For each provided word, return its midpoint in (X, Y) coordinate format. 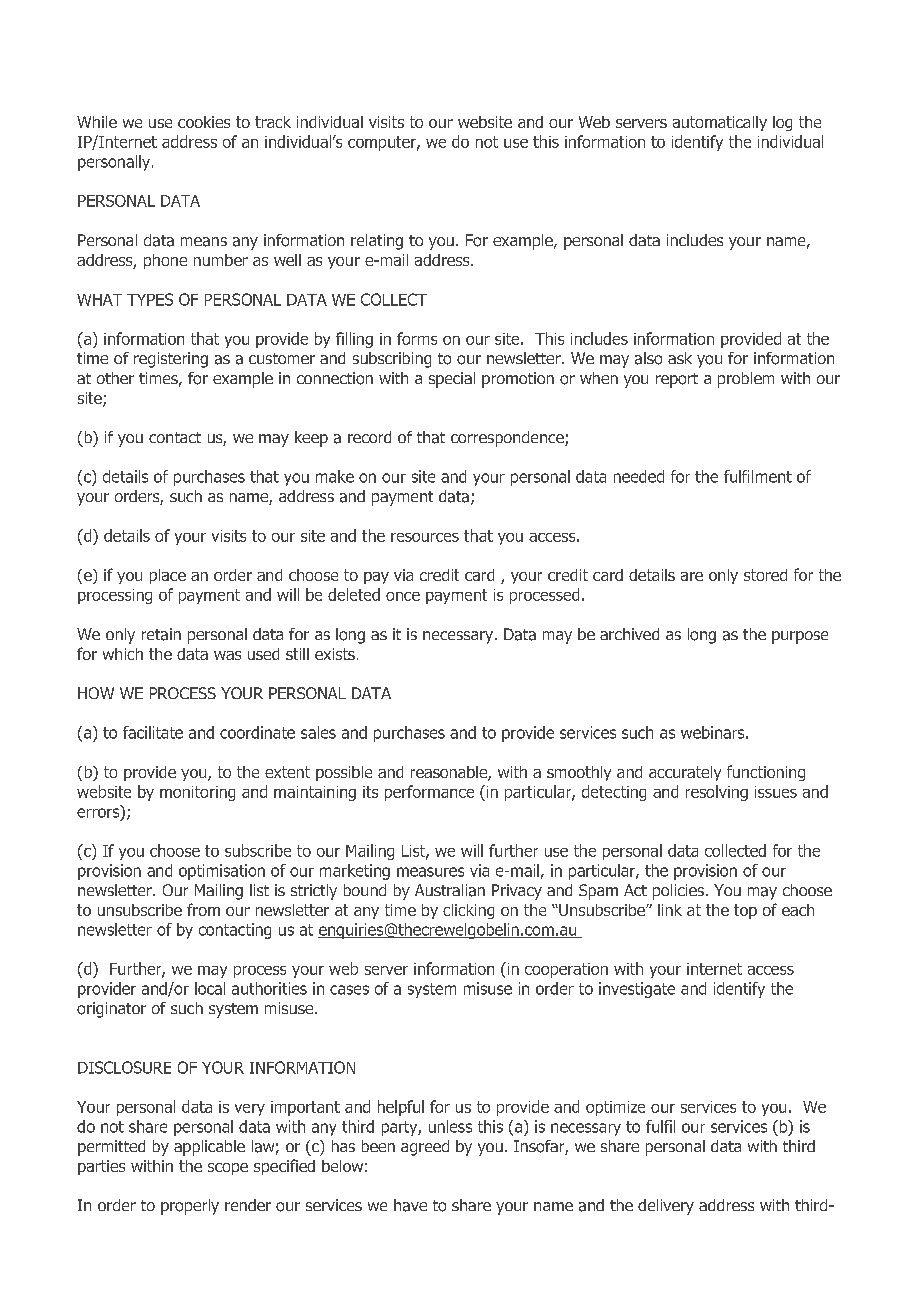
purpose (800, 637)
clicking (468, 911)
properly (190, 1207)
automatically (720, 123)
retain (161, 634)
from (203, 909)
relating (377, 242)
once (403, 596)
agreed (425, 1148)
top (745, 911)
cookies (204, 122)
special (452, 380)
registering (171, 360)
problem (746, 380)
